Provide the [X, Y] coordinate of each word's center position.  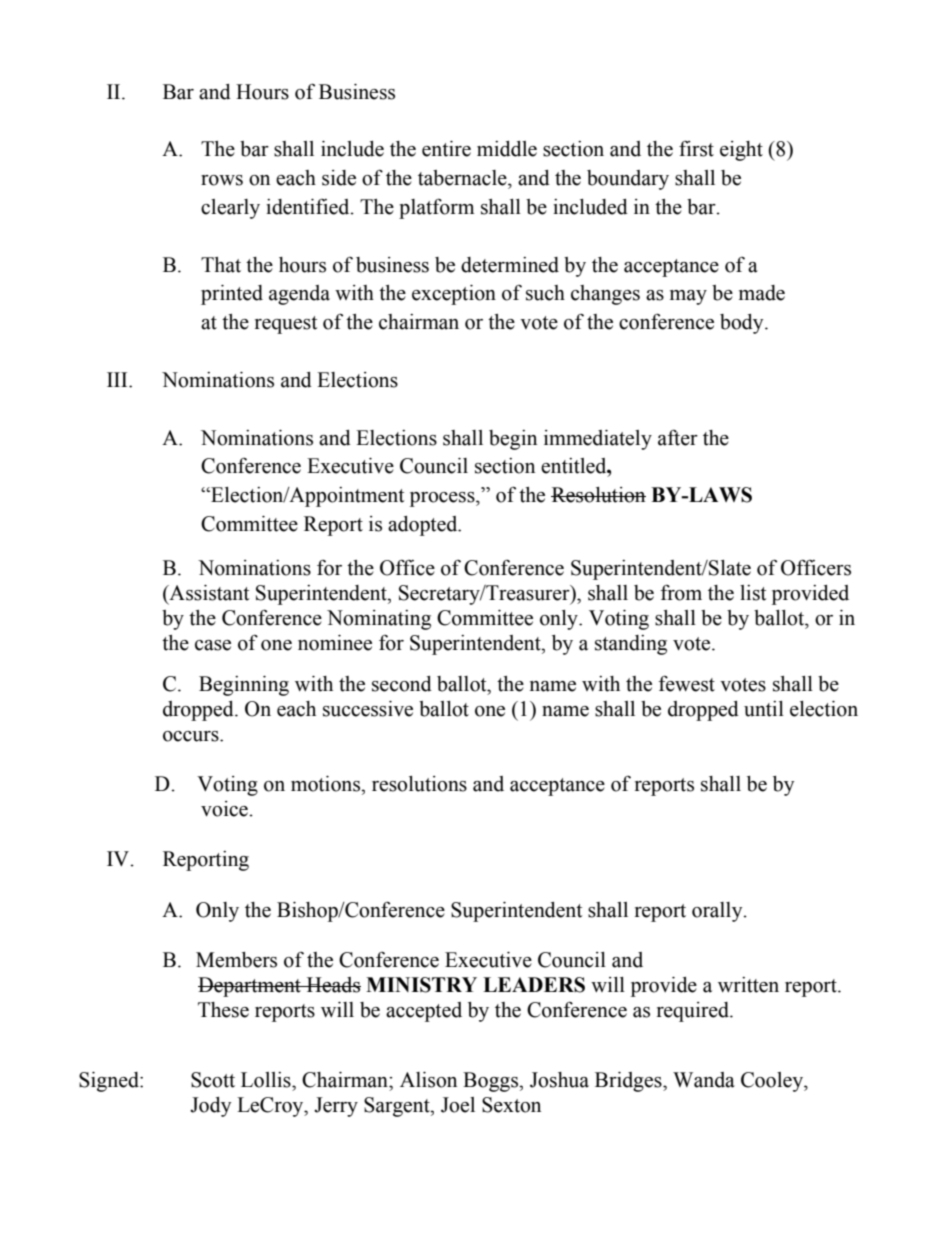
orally [718, 912]
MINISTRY [421, 985]
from [681, 592]
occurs [192, 736]
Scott [213, 1080]
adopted [424, 526]
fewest [687, 683]
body [743, 324]
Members [236, 960]
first [696, 148]
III [118, 379]
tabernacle [463, 178]
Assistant [208, 594]
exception [454, 295]
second [402, 684]
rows [222, 180]
